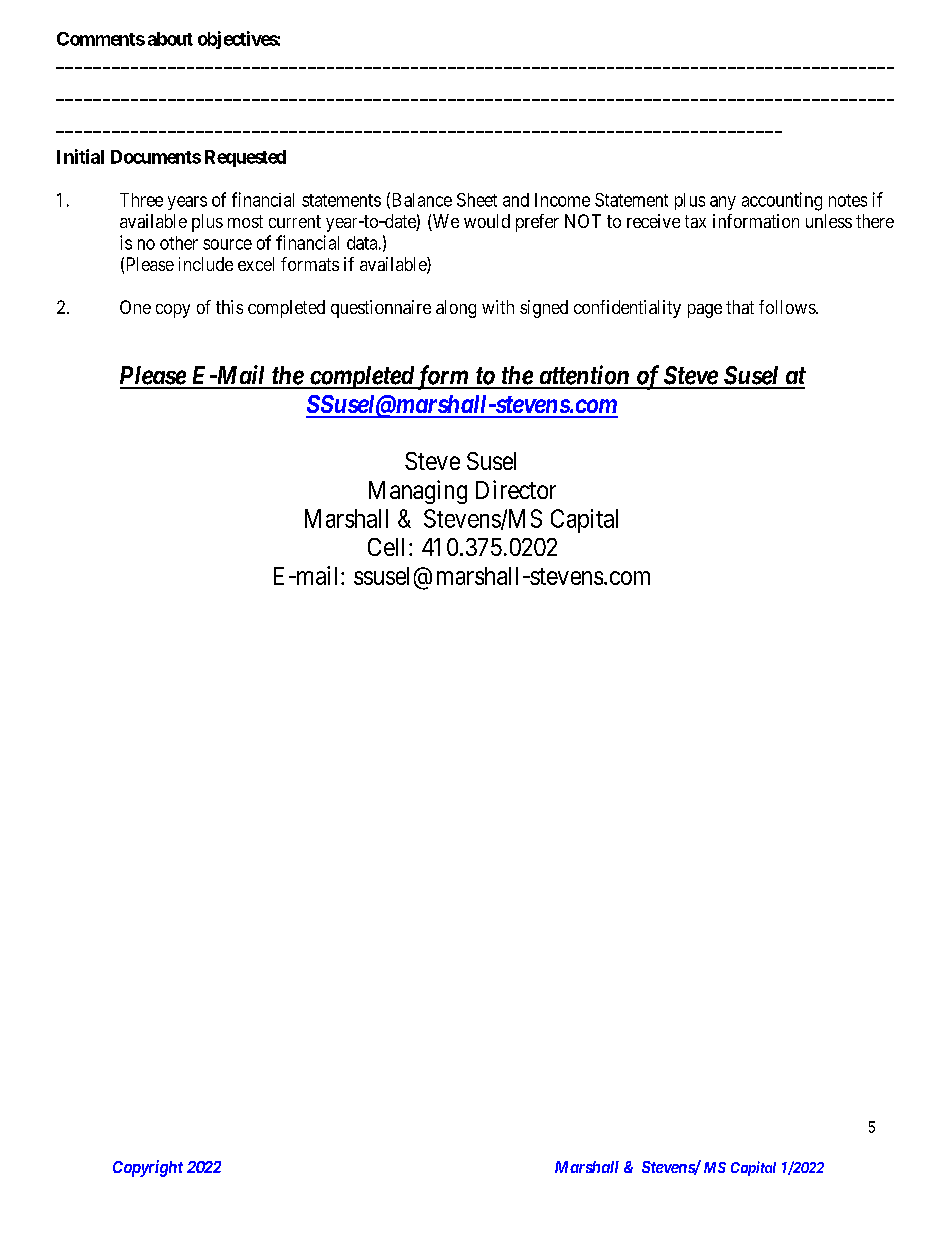 This image has height=1233, width=952. I want to click on page, so click(705, 311).
